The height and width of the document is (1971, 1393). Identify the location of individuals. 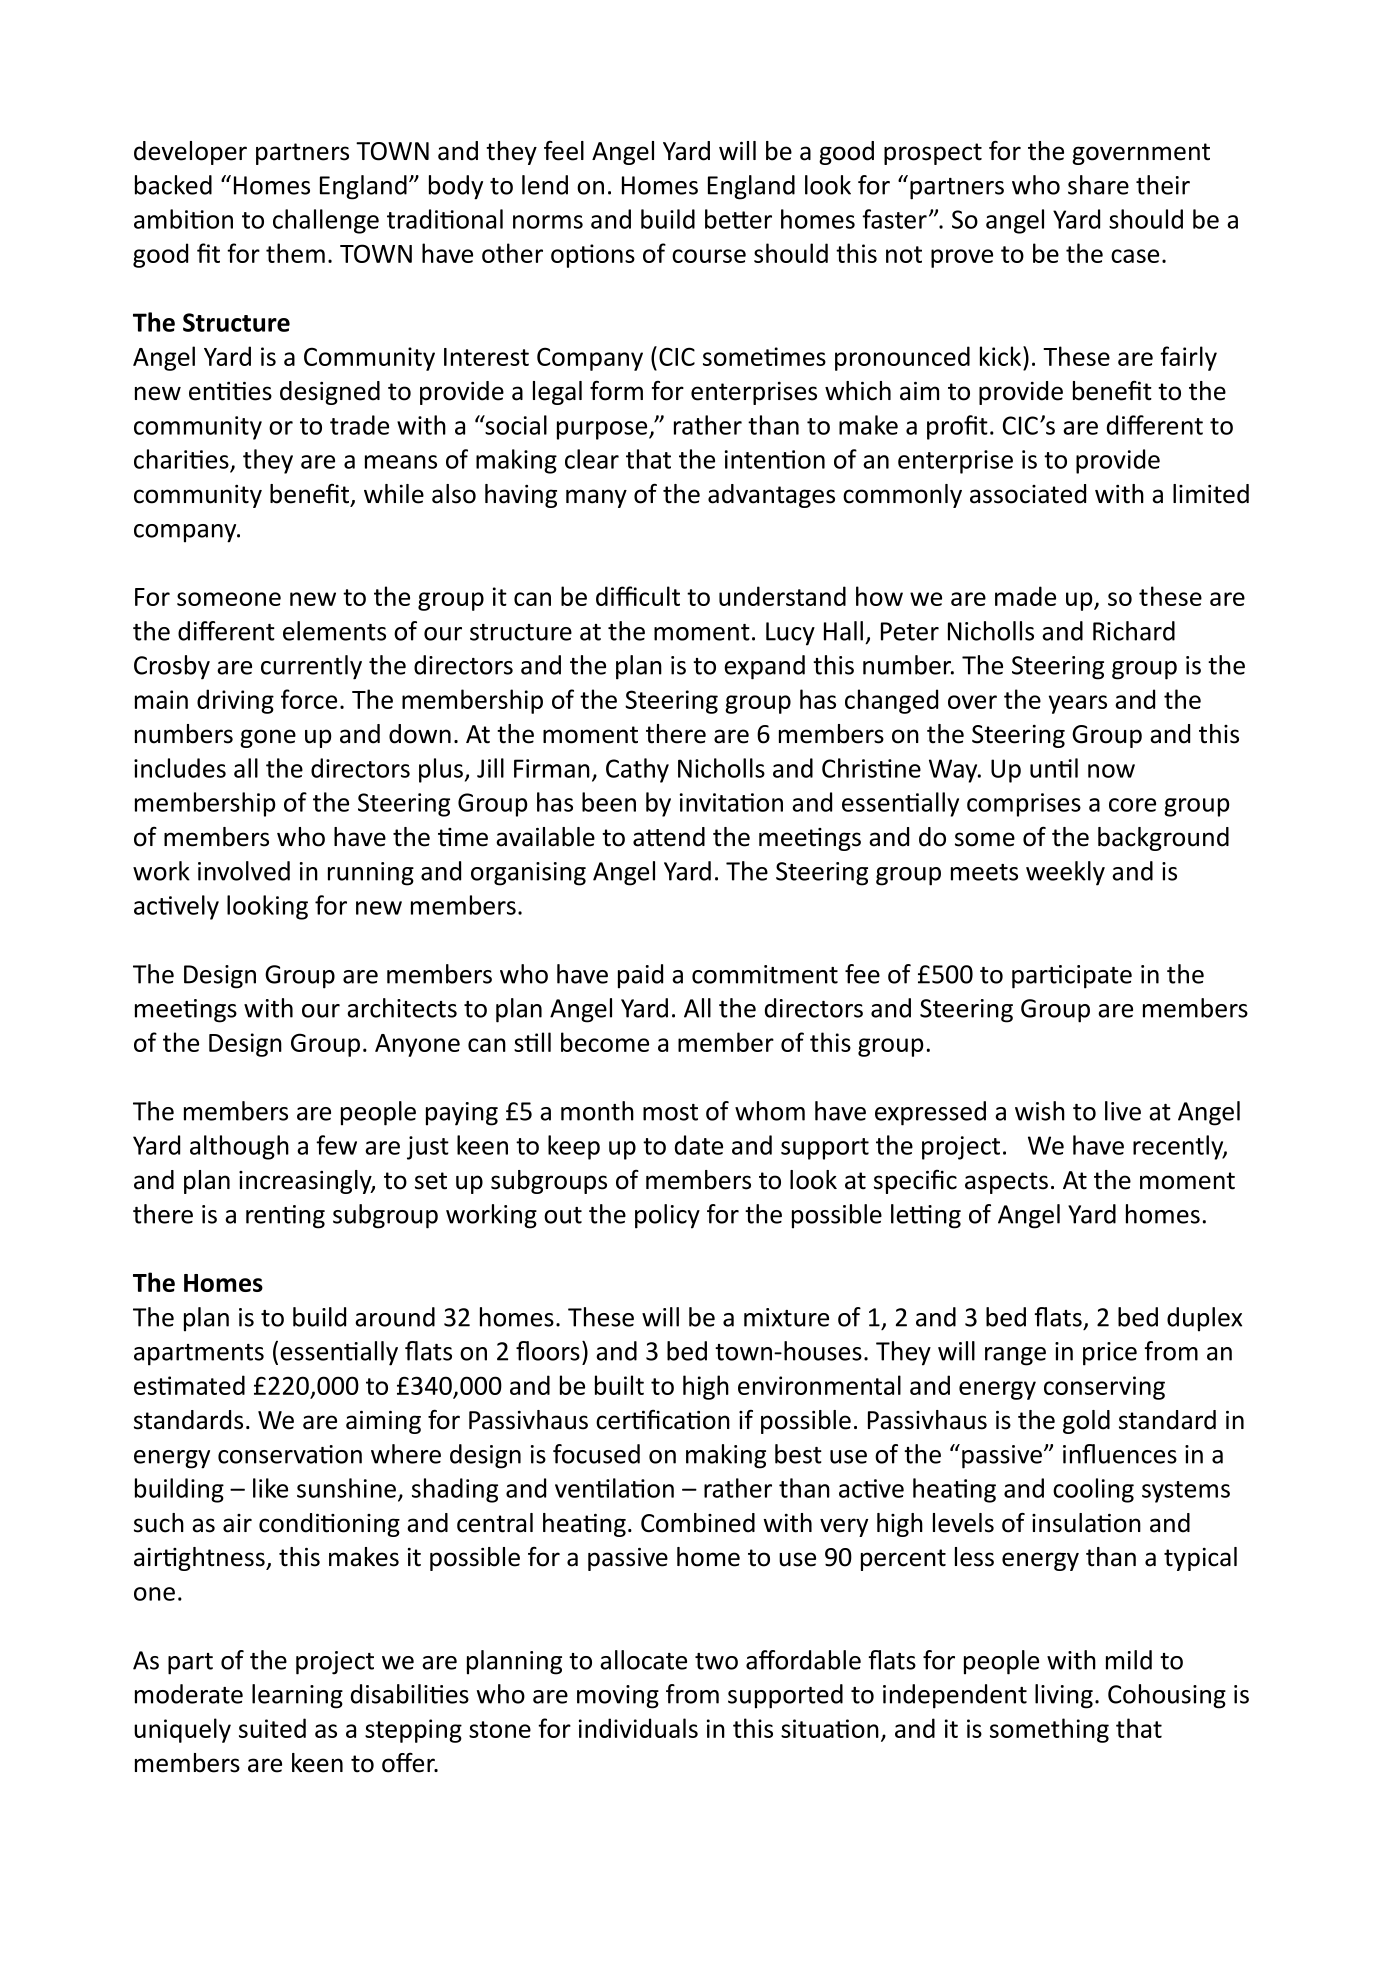
(638, 1728).
